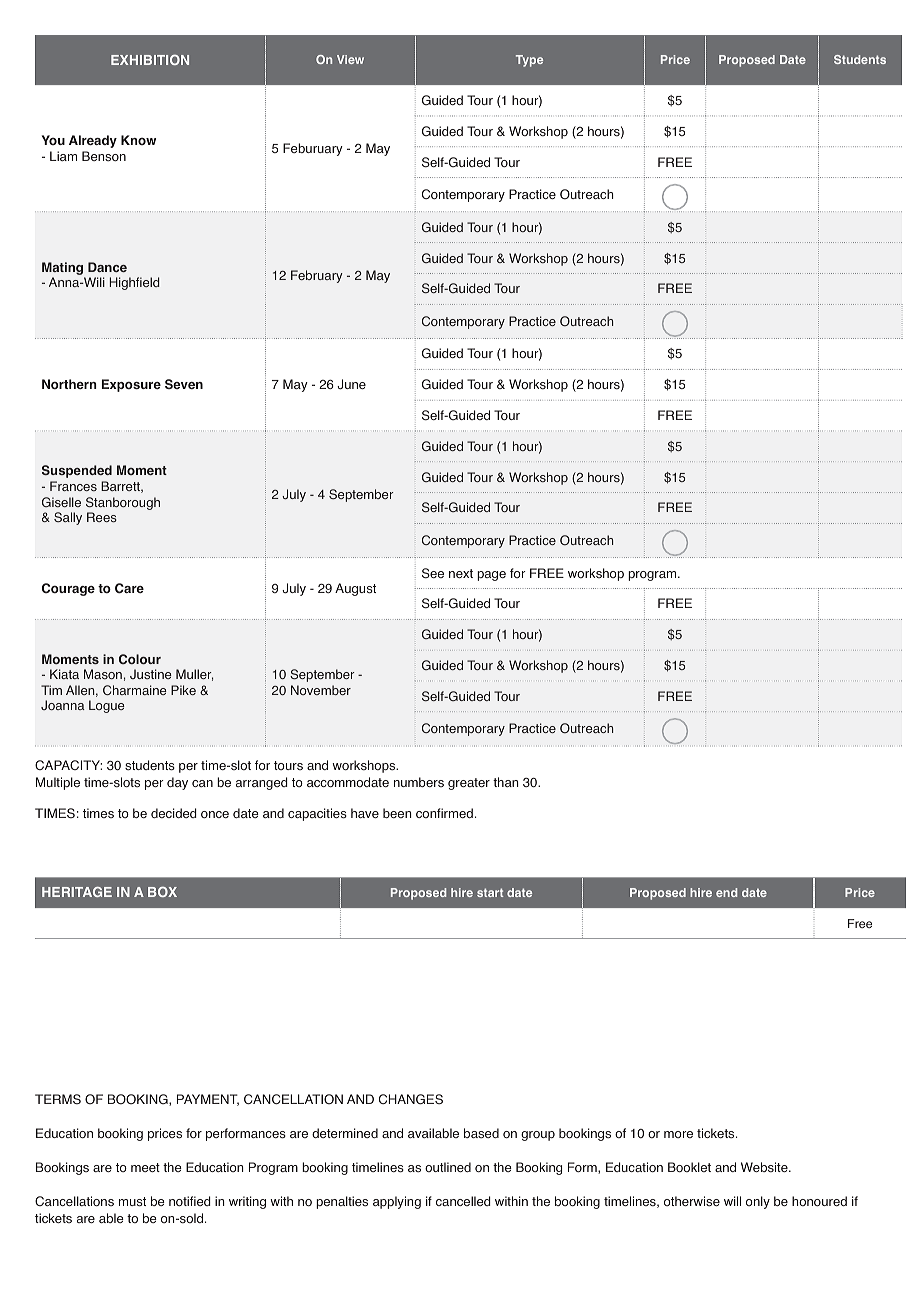 Image resolution: width=924 pixels, height=1308 pixels. What do you see at coordinates (433, 573) in the page?
I see `See` at bounding box center [433, 573].
